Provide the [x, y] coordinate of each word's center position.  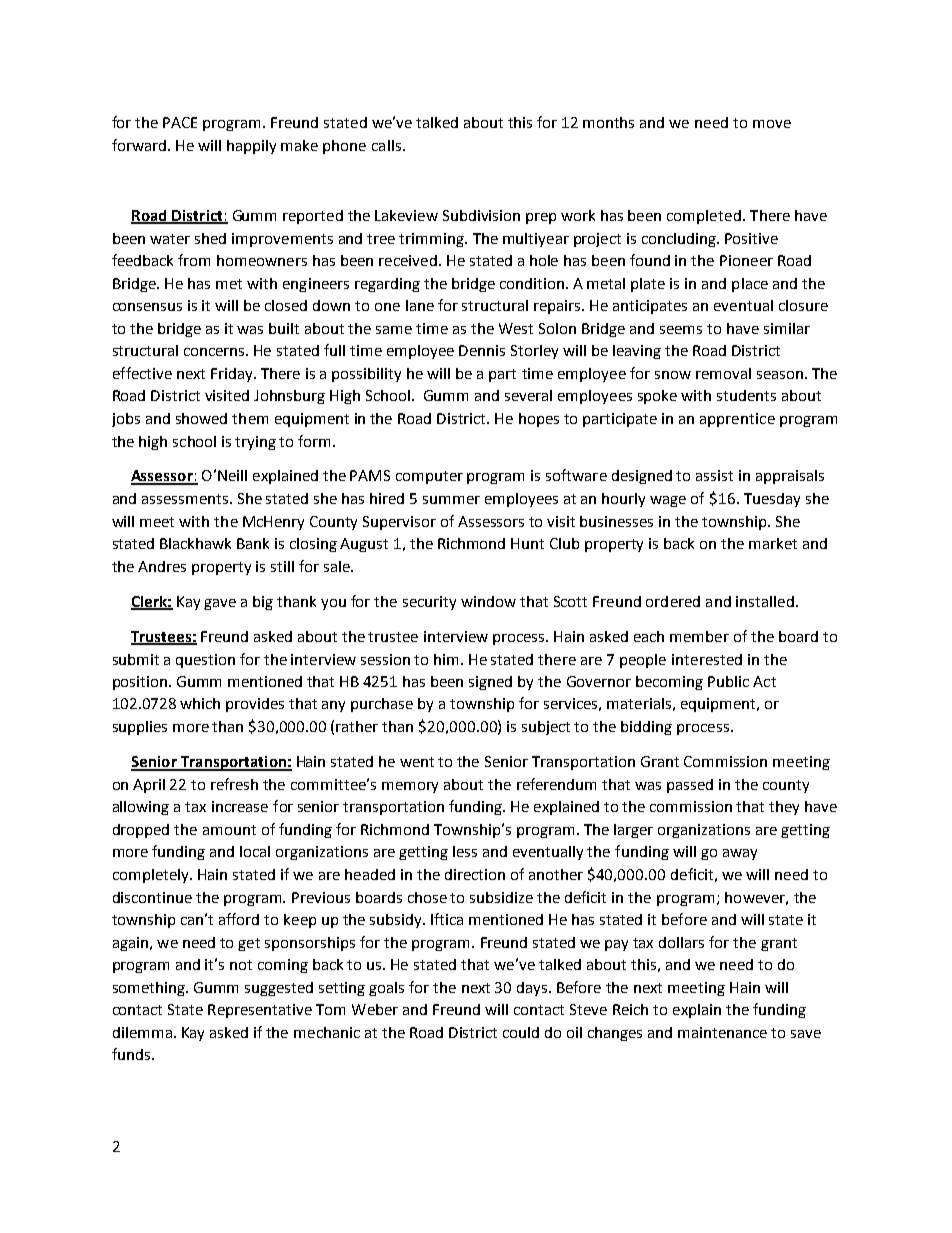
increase [240, 806]
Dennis [482, 350]
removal [723, 373]
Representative [260, 1011]
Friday [233, 375]
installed [765, 601]
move [772, 124]
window [488, 601]
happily [251, 147]
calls [386, 145]
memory [410, 787]
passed [690, 786]
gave [220, 604]
